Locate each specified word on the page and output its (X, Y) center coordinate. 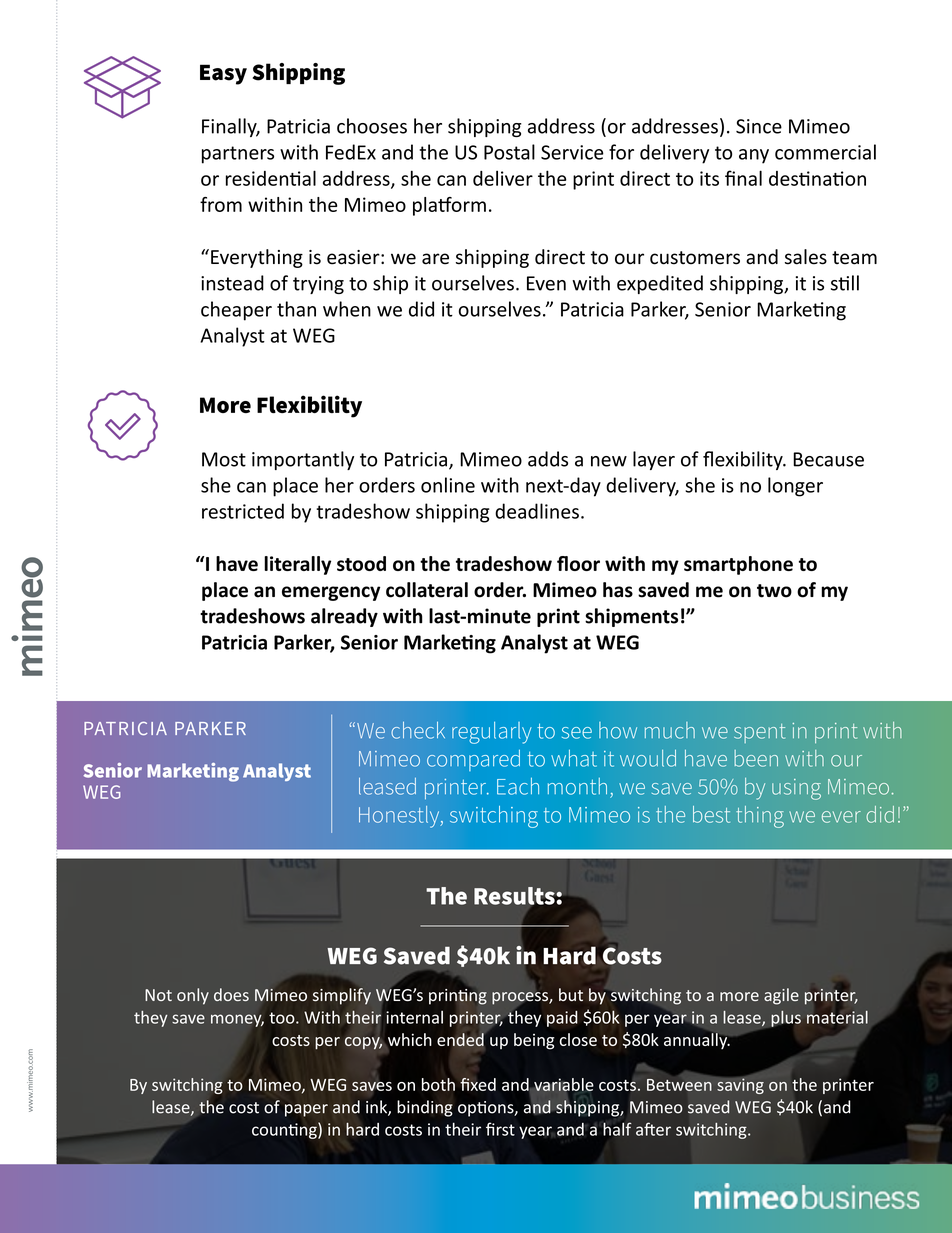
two (774, 591)
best (711, 814)
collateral (427, 590)
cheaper (236, 311)
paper (306, 1110)
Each (518, 786)
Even (546, 283)
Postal (509, 152)
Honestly (400, 817)
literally (297, 565)
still (845, 283)
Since (759, 126)
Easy (223, 74)
